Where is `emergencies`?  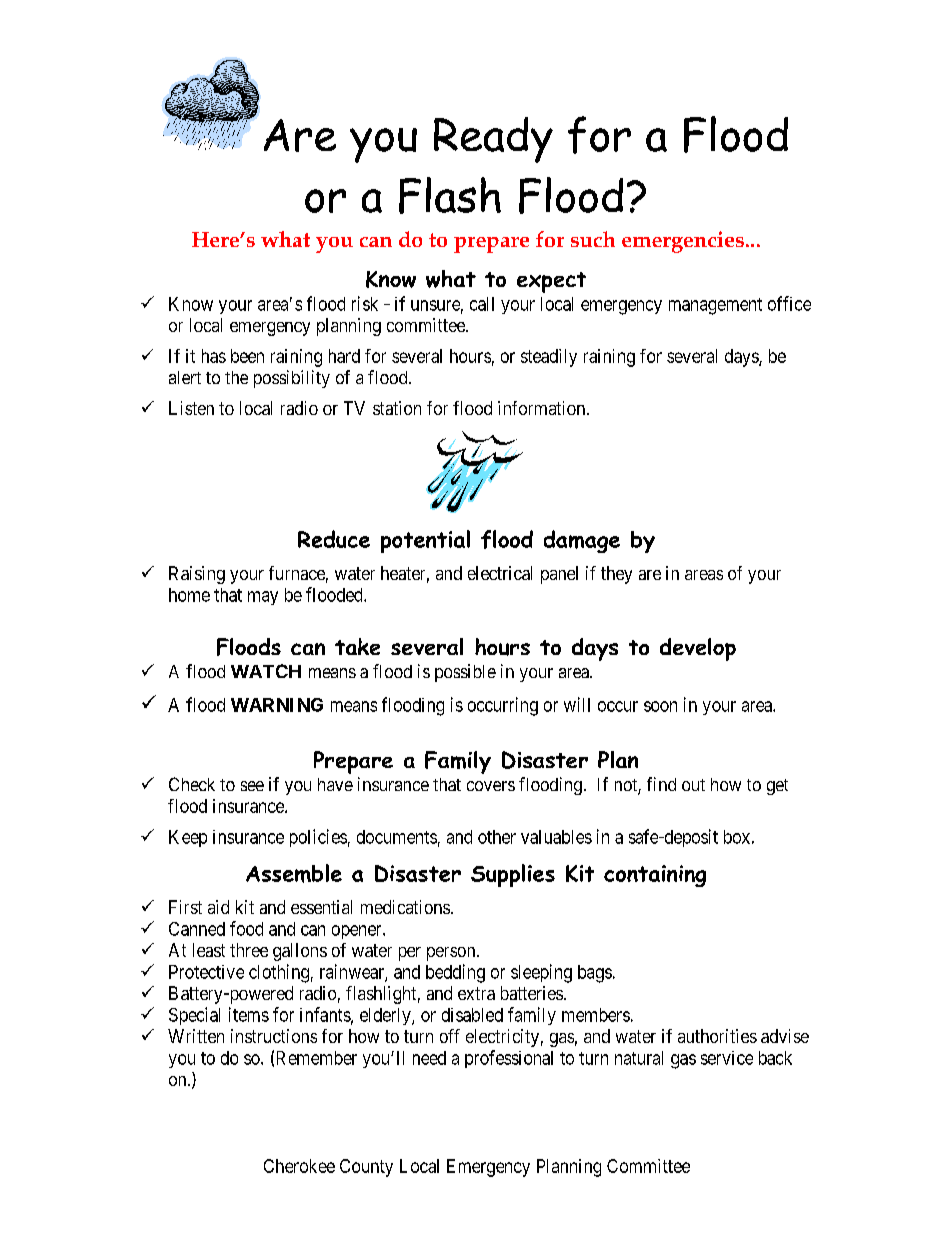
emergencies is located at coordinates (683, 242).
